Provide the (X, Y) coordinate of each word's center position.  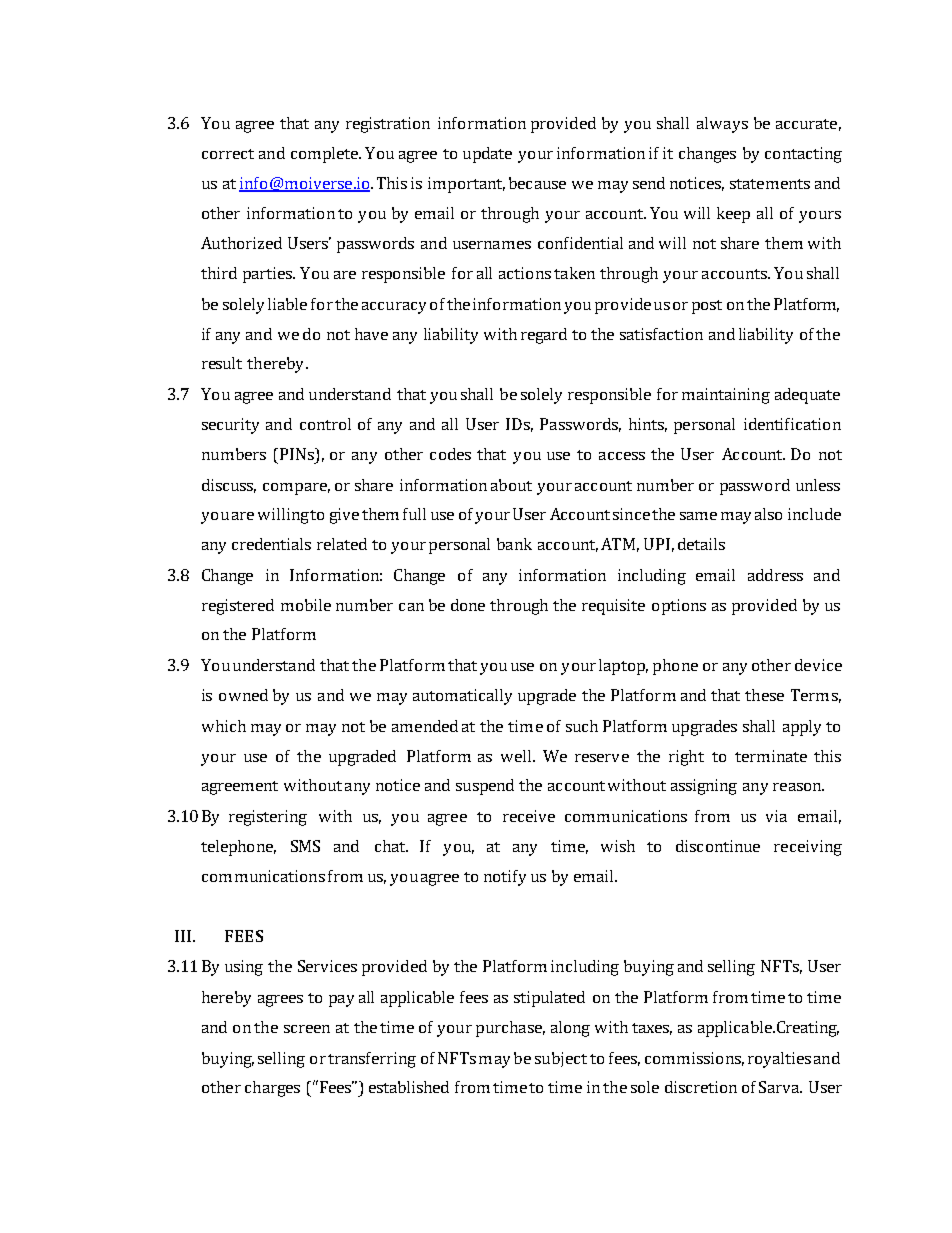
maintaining (726, 396)
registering (268, 818)
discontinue (718, 846)
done (468, 605)
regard (544, 336)
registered (238, 607)
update (487, 155)
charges (272, 1089)
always (722, 125)
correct (228, 154)
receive (529, 816)
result (222, 363)
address (775, 575)
